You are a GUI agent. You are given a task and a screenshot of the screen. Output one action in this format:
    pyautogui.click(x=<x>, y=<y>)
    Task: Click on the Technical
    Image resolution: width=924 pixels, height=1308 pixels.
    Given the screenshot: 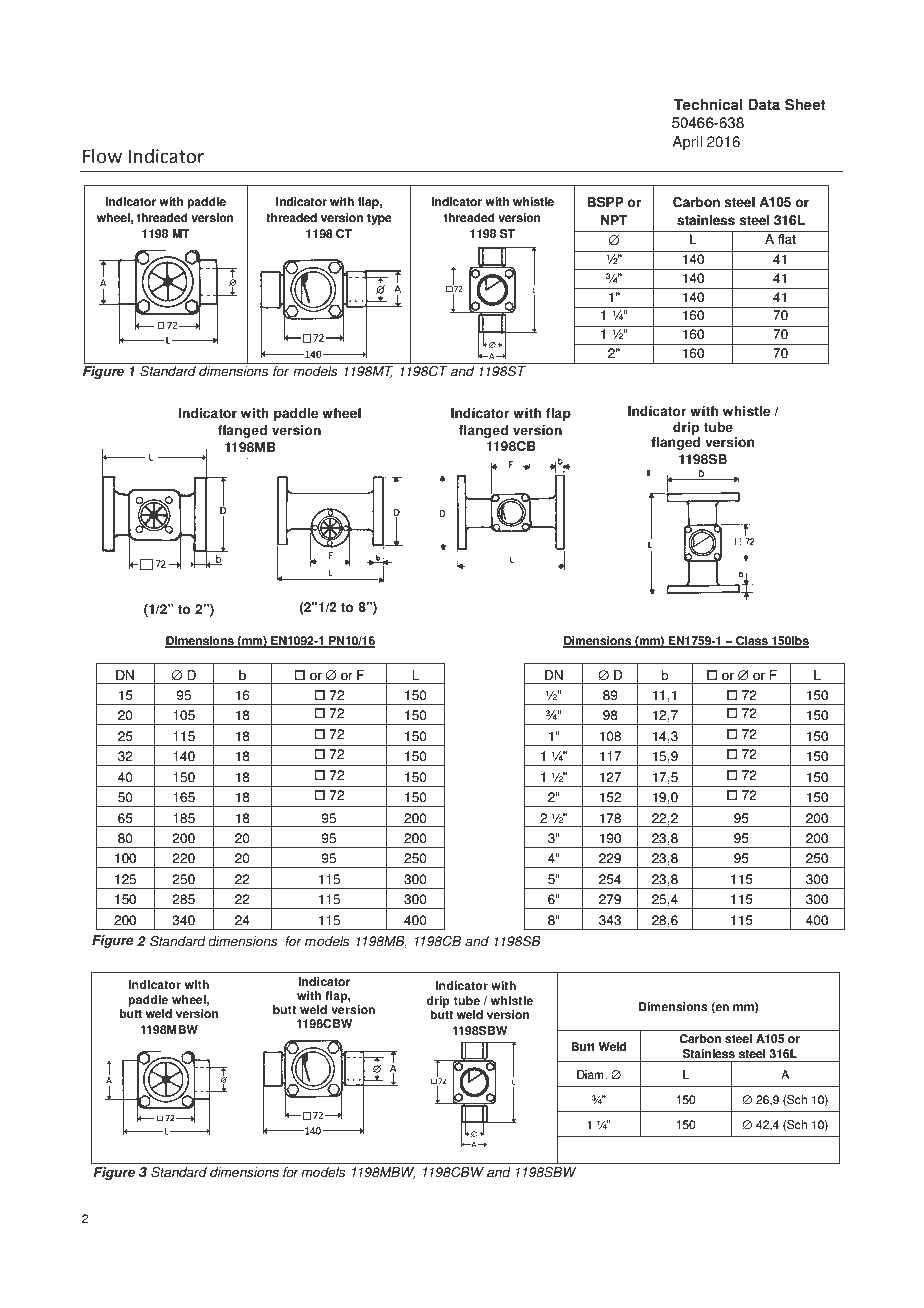 What is the action you would take?
    pyautogui.click(x=708, y=105)
